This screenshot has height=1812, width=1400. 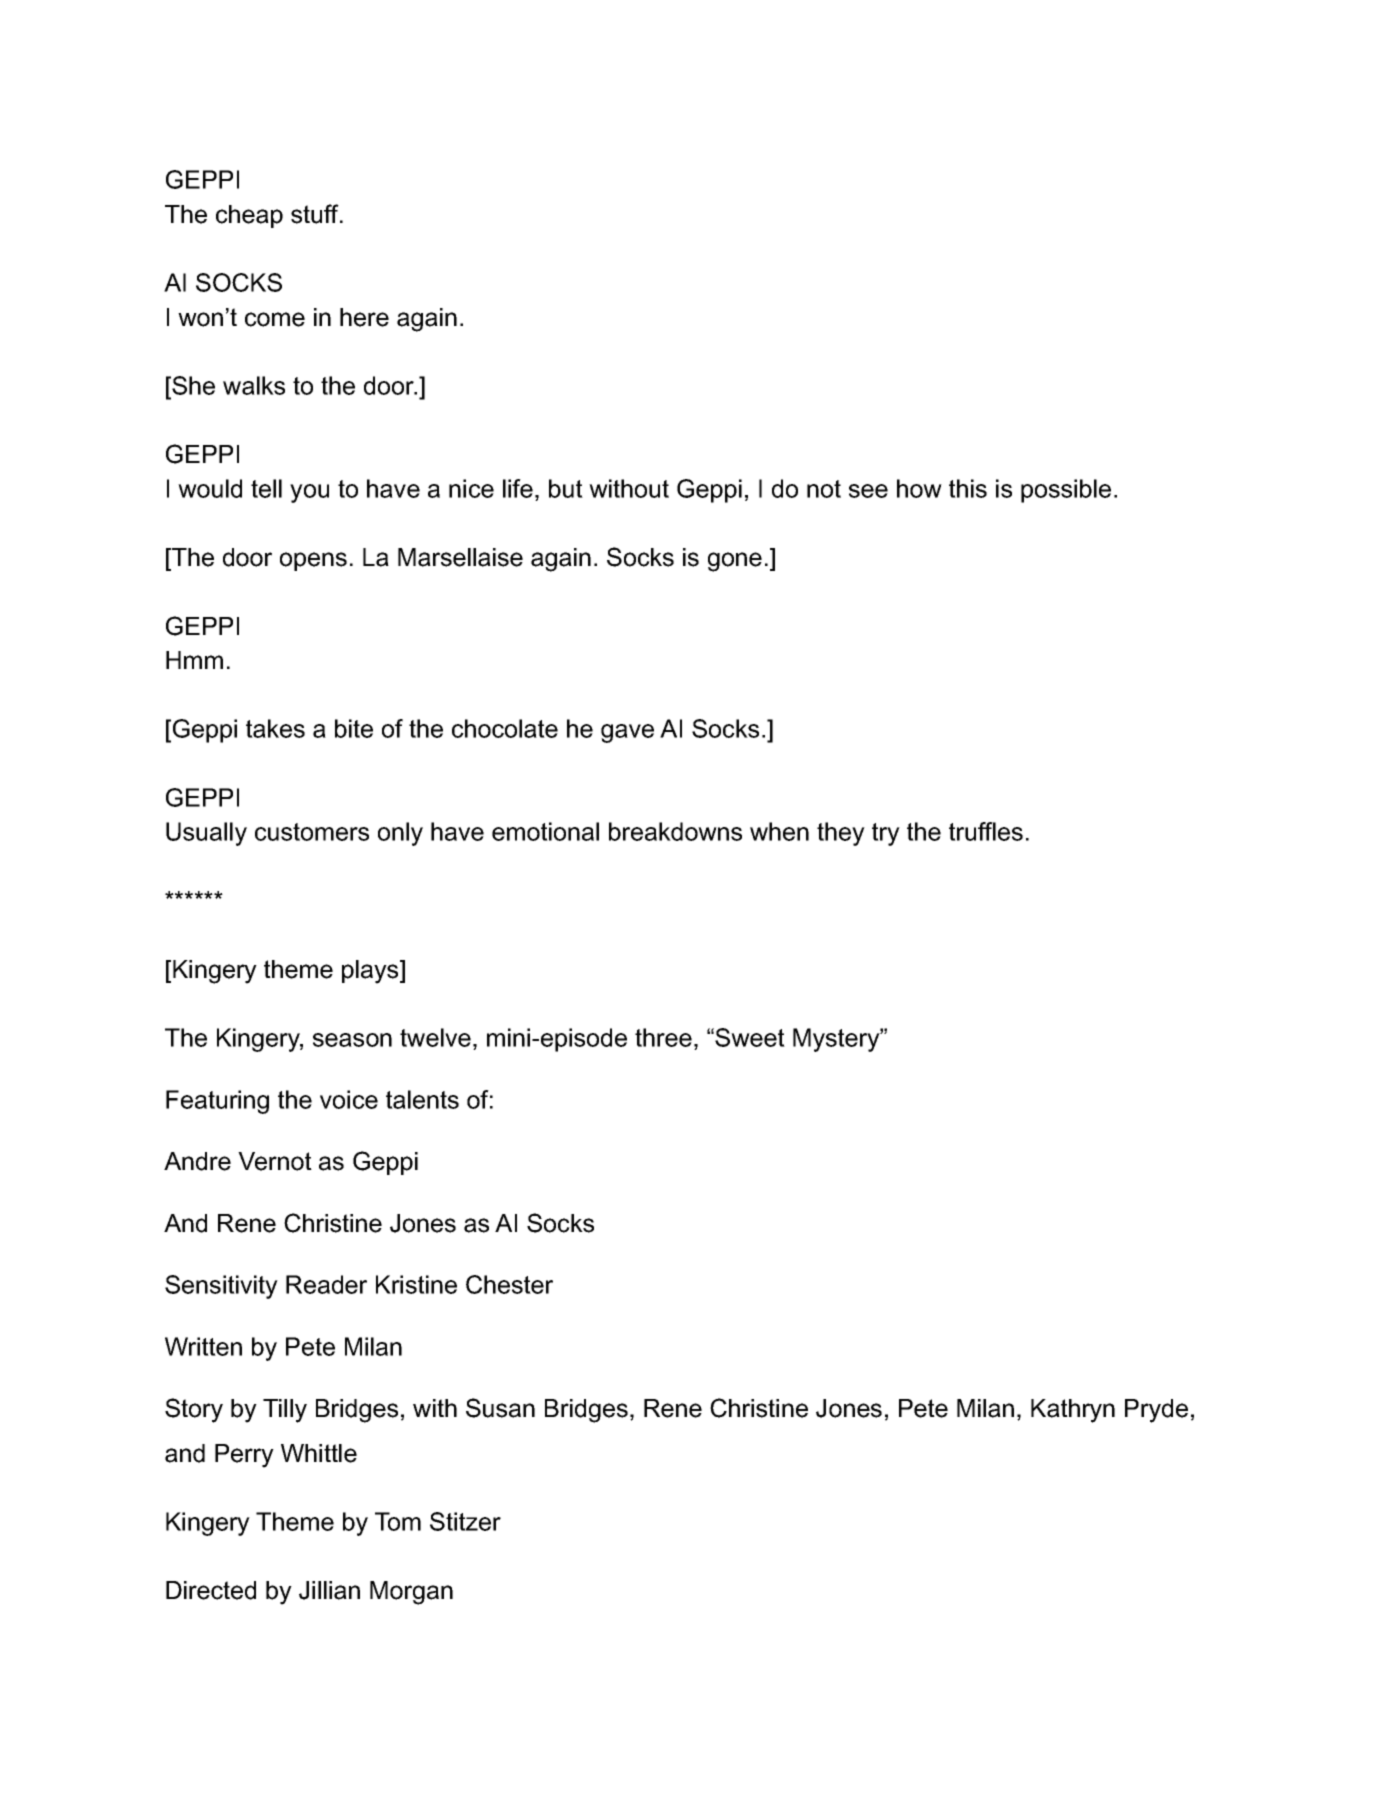 I want to click on Susan, so click(x=500, y=1408).
